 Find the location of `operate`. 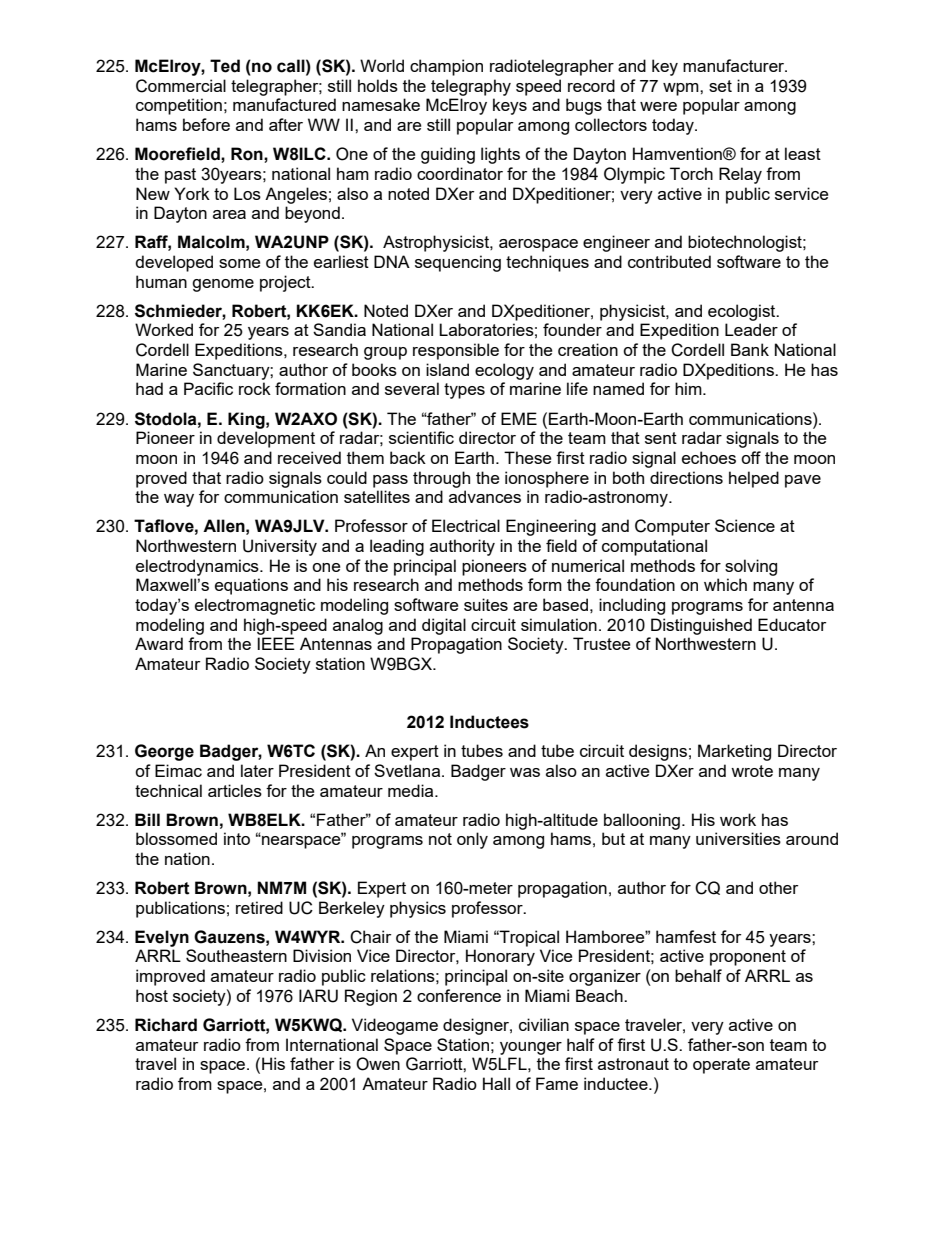

operate is located at coordinates (721, 1066).
